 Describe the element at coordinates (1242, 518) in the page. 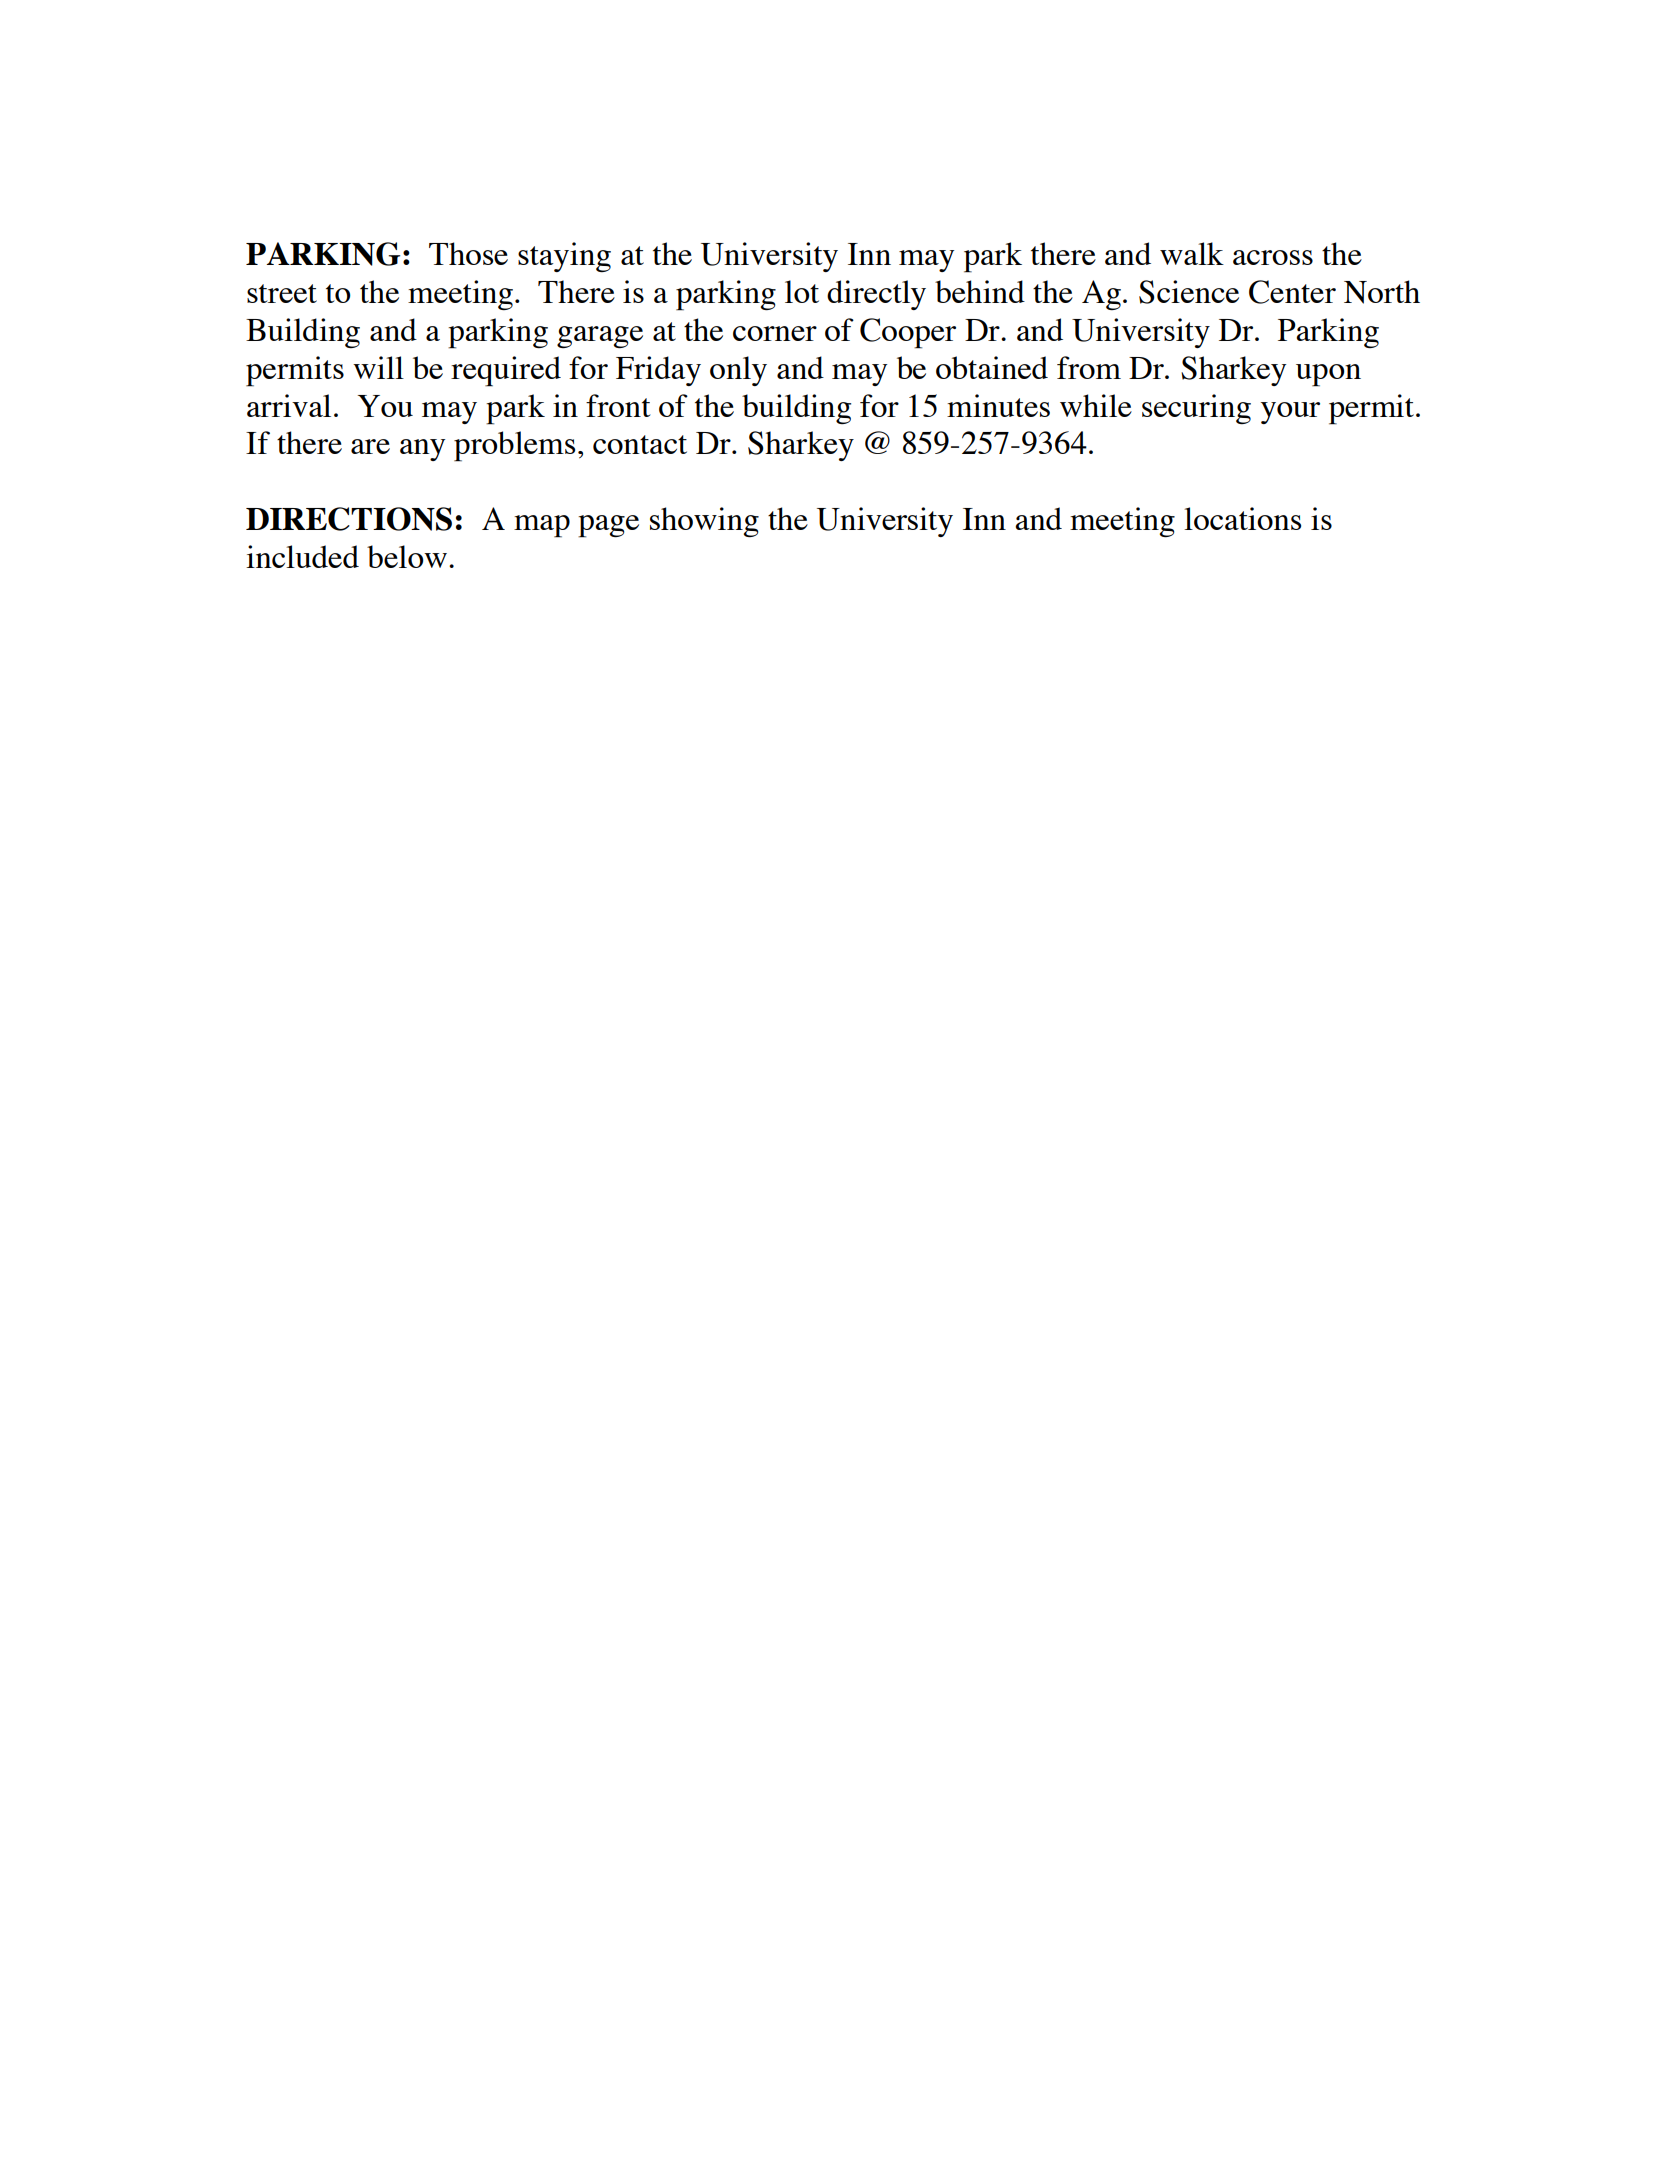

I see `locations` at that location.
